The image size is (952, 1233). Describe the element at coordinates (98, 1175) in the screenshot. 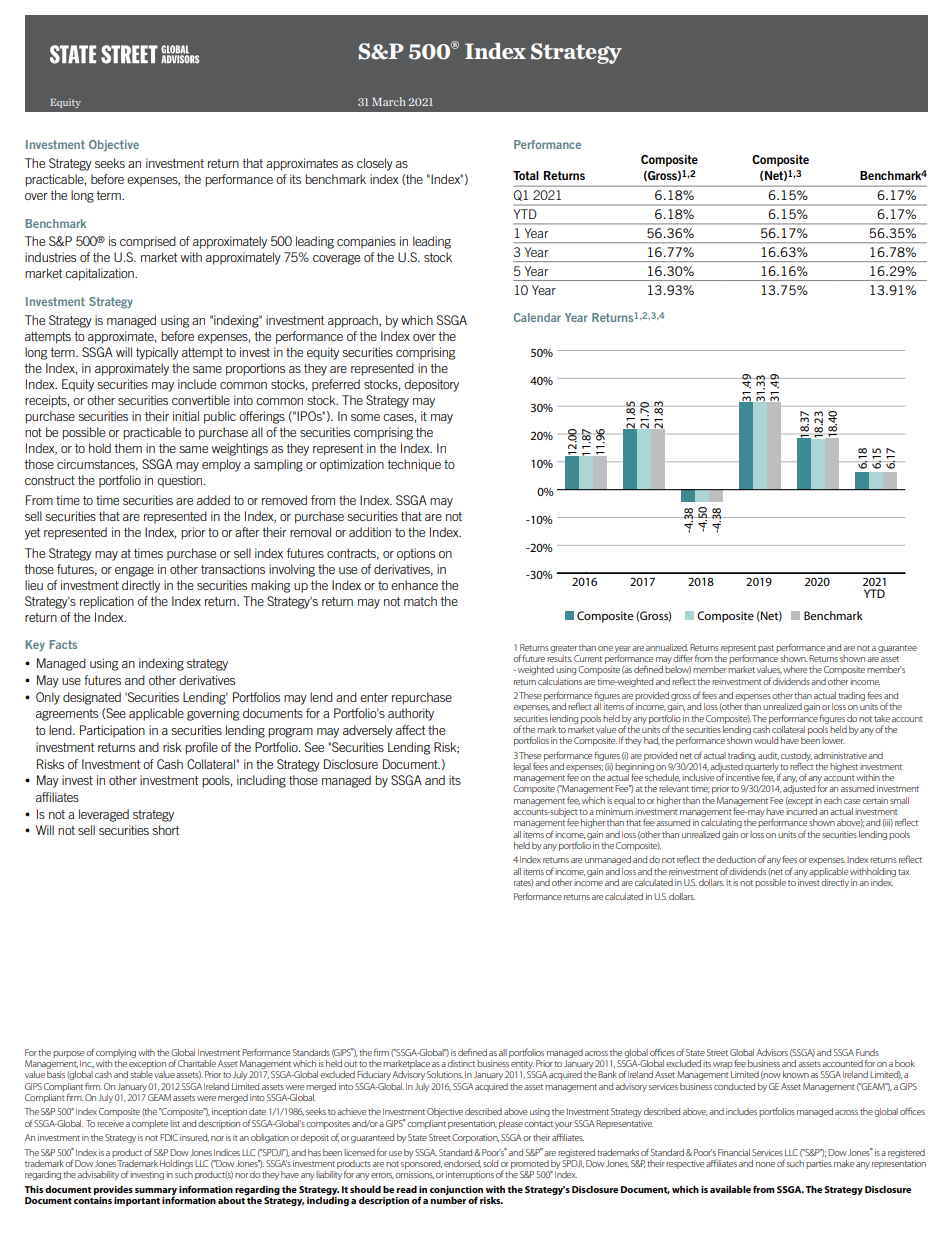

I see `advisability` at that location.
